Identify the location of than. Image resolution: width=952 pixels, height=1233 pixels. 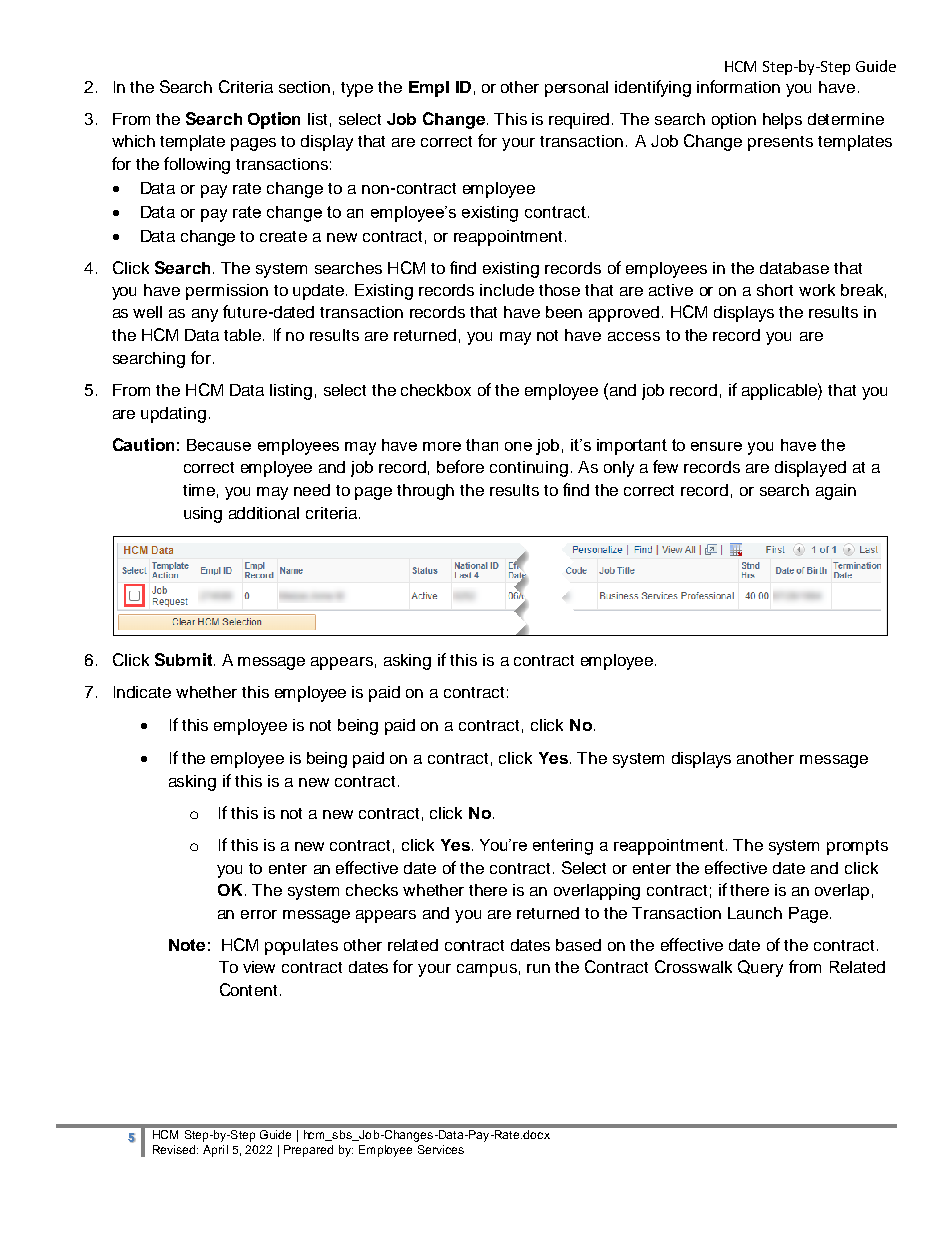
(482, 445).
